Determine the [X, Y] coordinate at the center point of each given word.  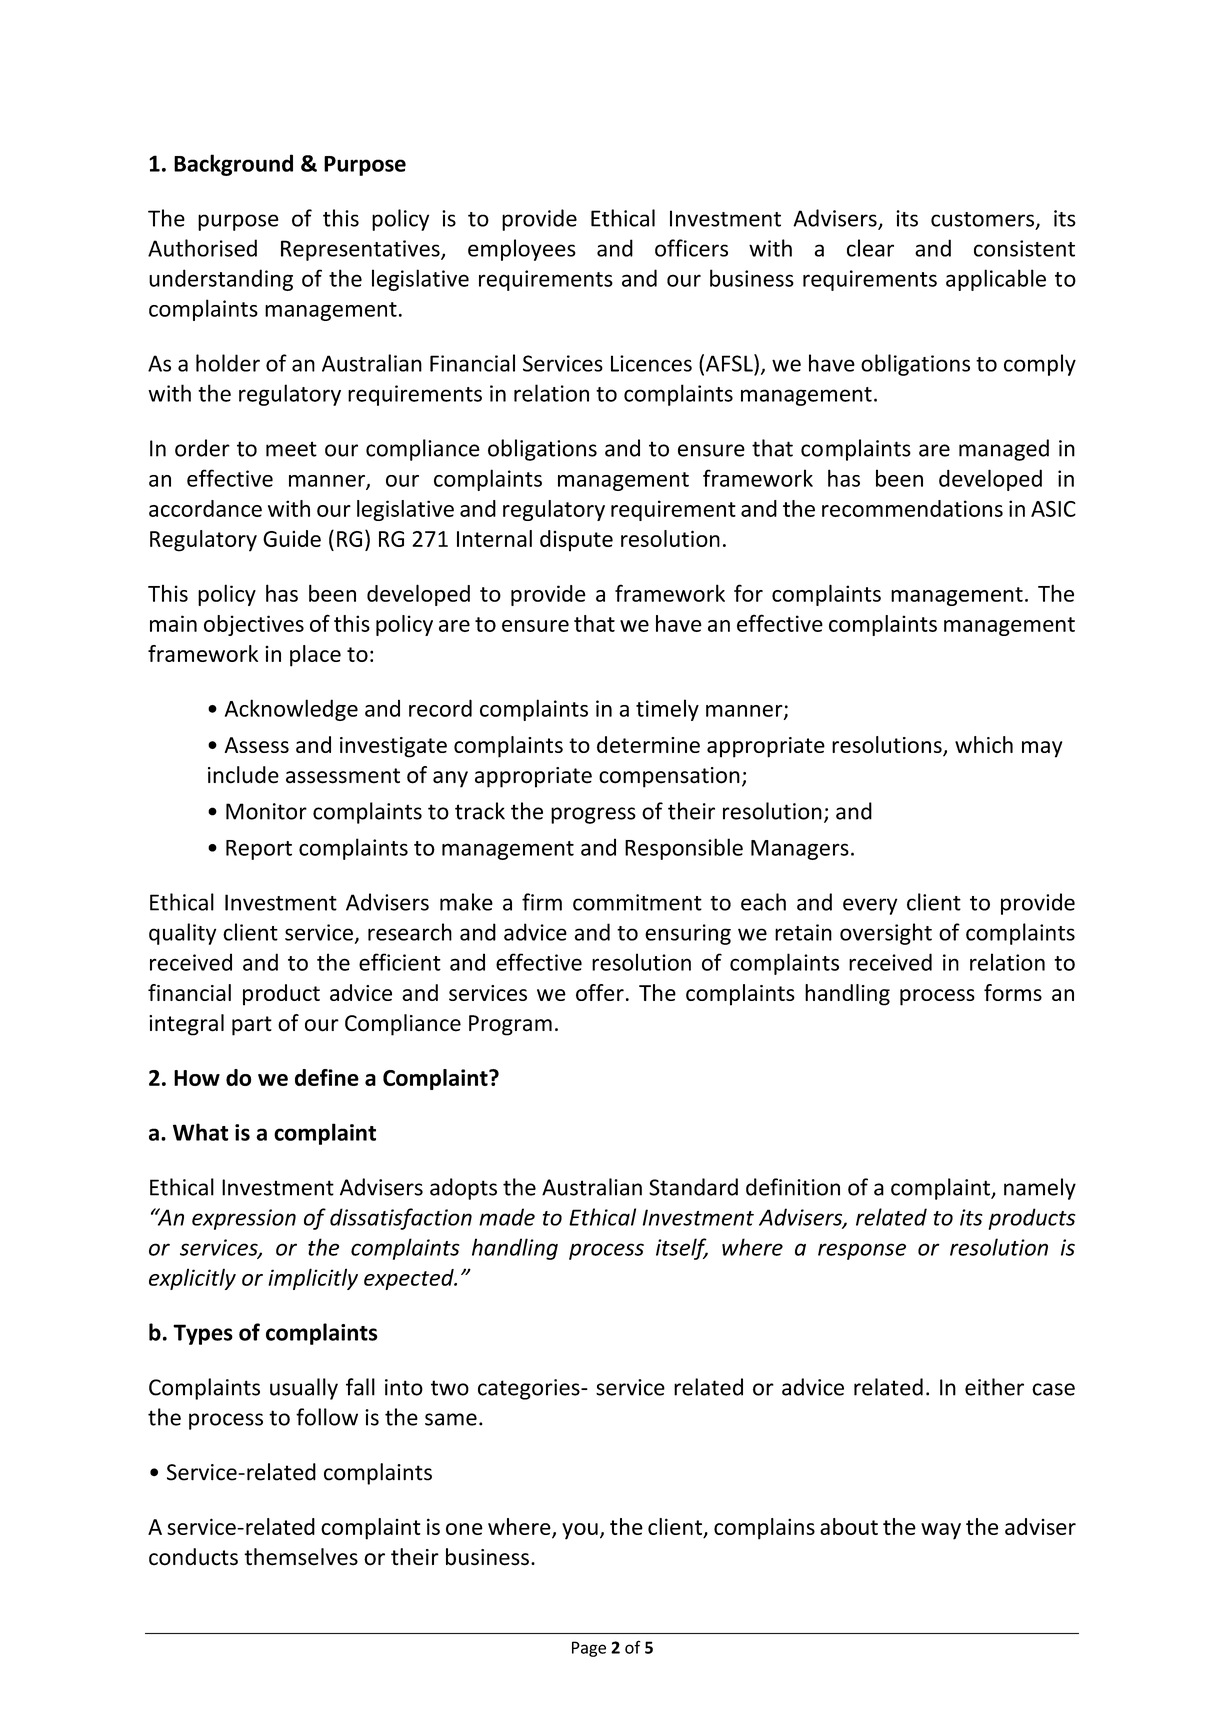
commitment [637, 902]
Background [233, 165]
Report [259, 850]
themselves [301, 1557]
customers [984, 220]
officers [691, 248]
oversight [886, 934]
